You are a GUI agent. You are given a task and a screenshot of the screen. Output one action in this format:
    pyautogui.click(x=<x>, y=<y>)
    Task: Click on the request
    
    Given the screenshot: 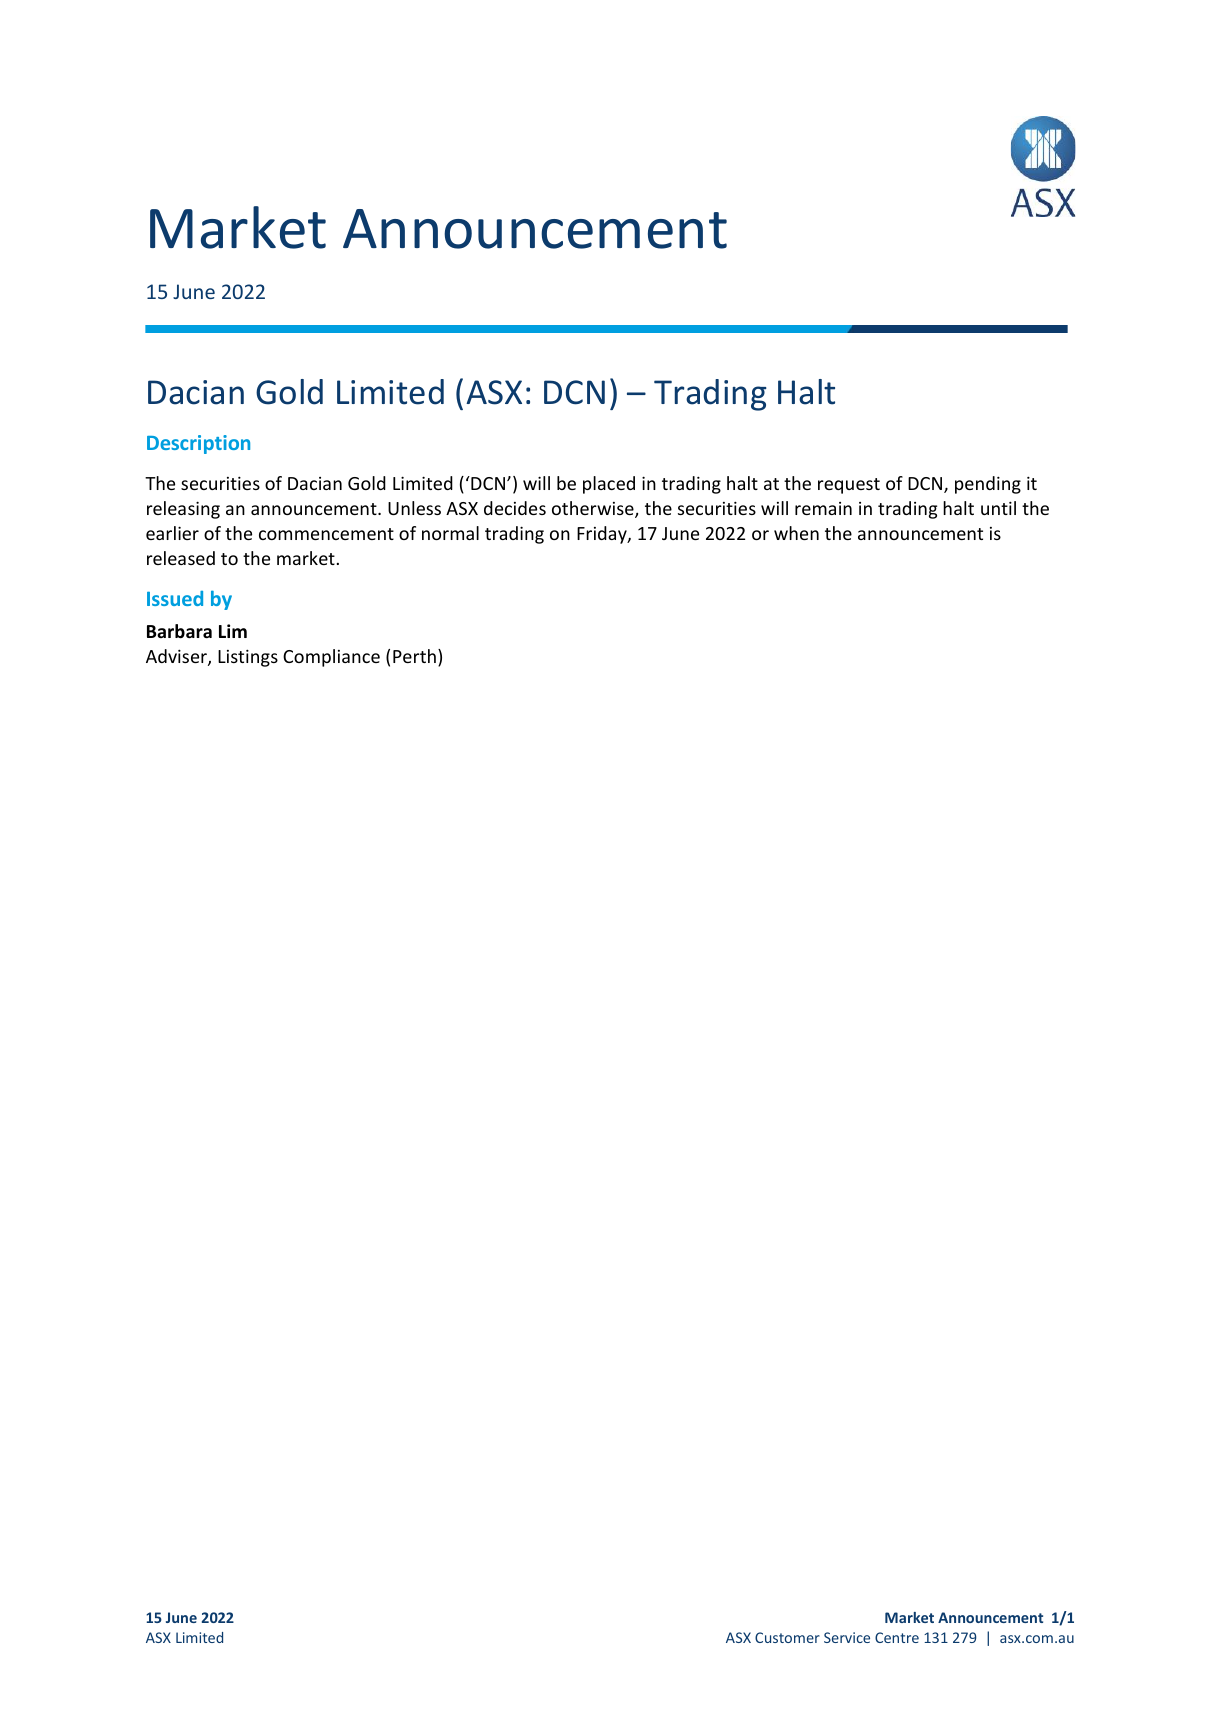 What is the action you would take?
    pyautogui.click(x=849, y=486)
